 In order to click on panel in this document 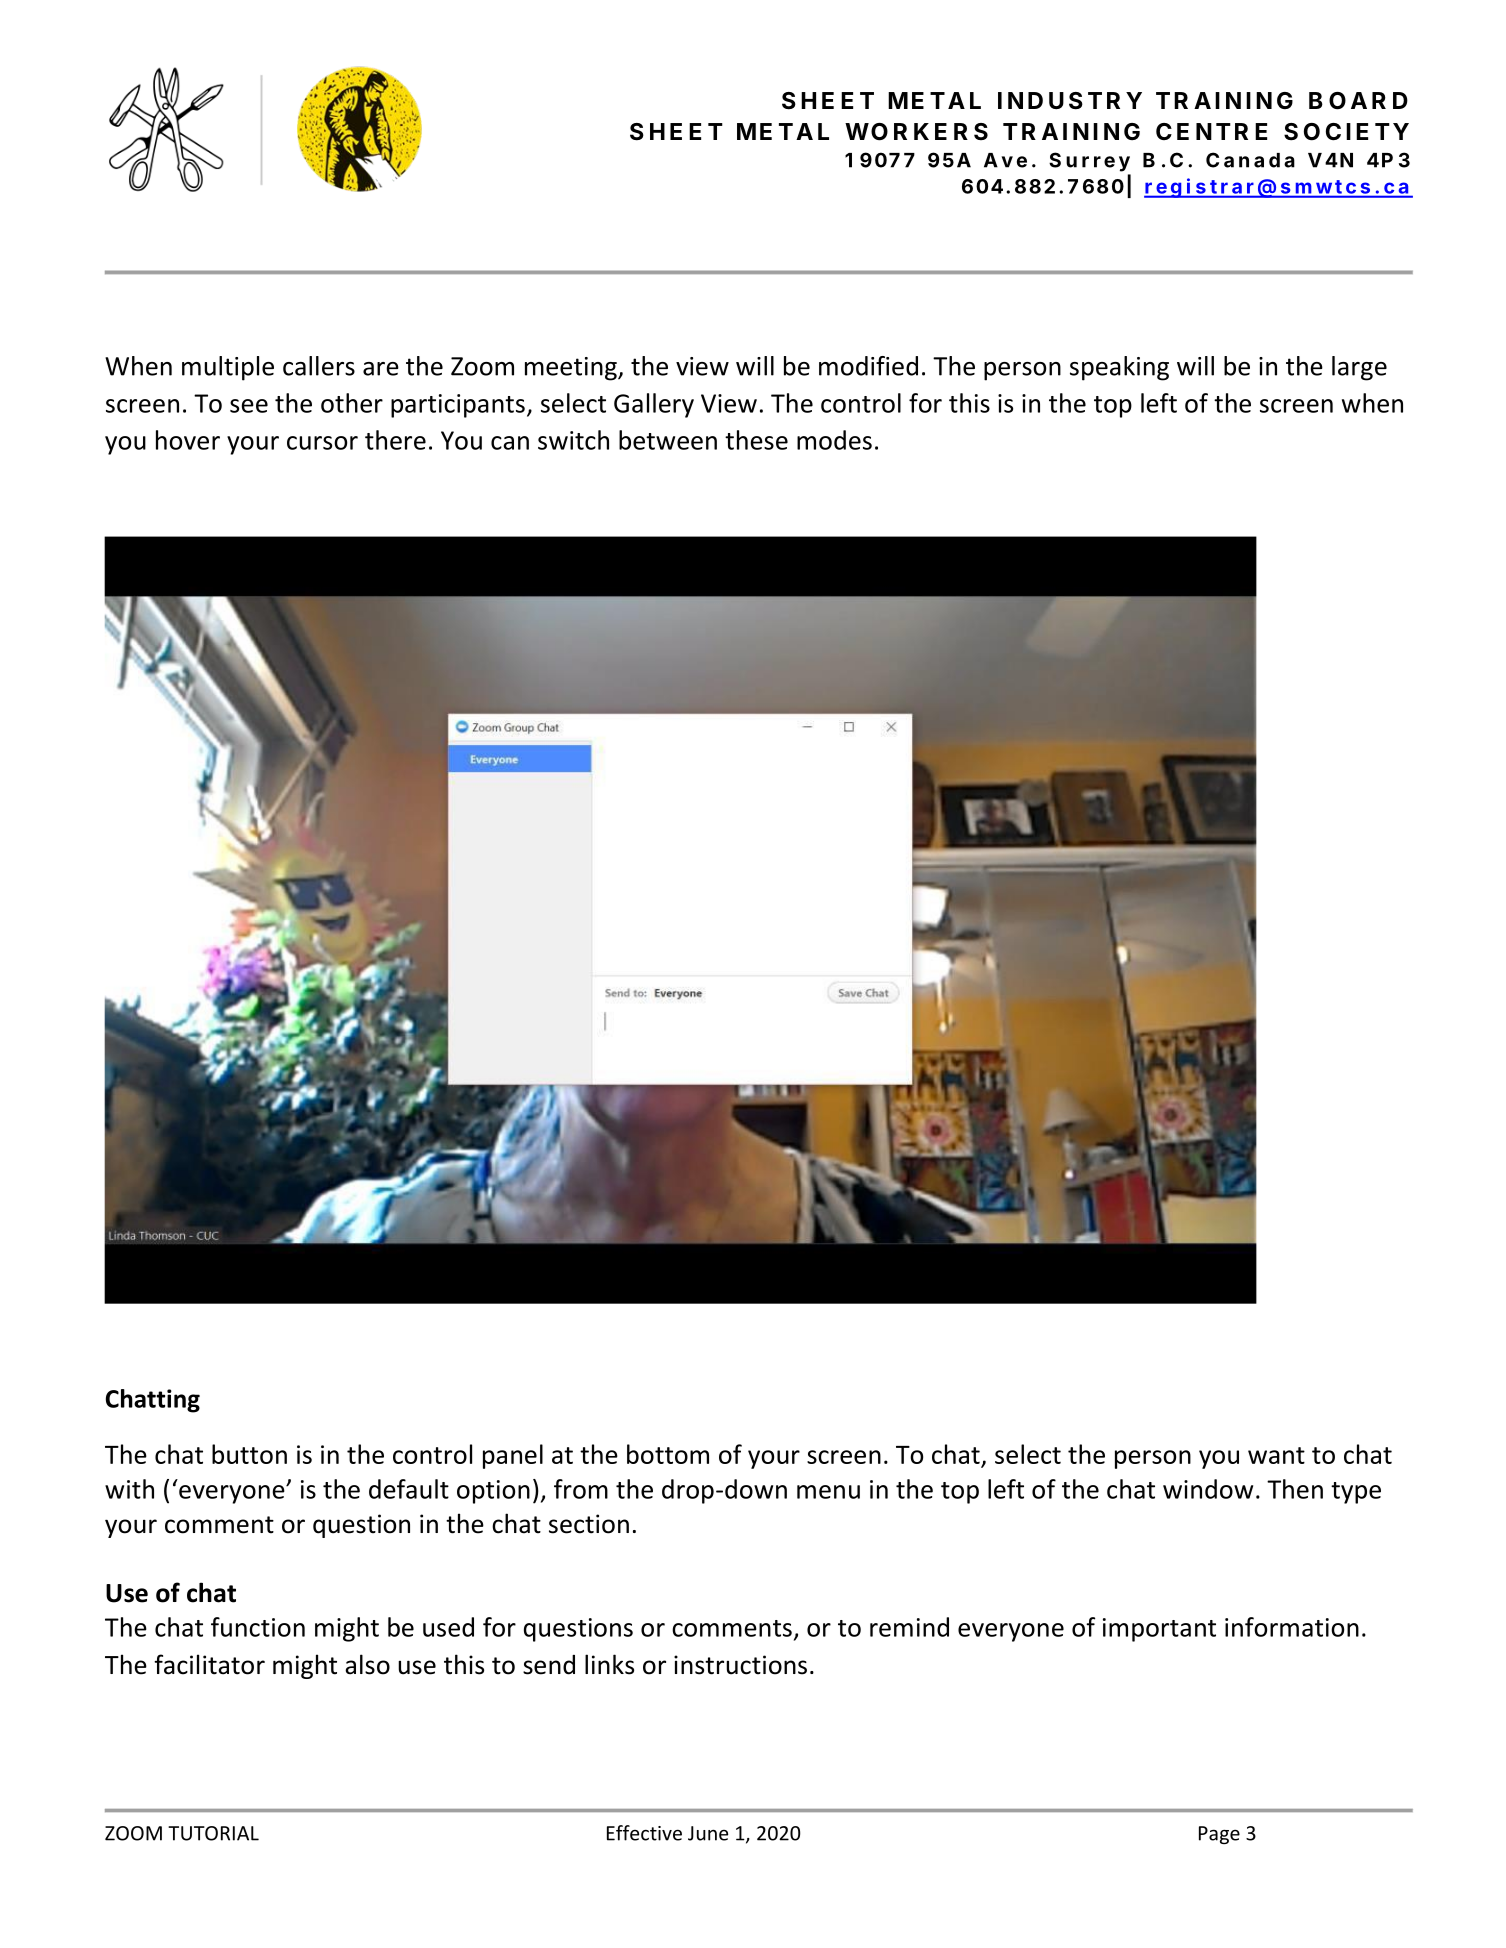, I will do `click(513, 1456)`.
